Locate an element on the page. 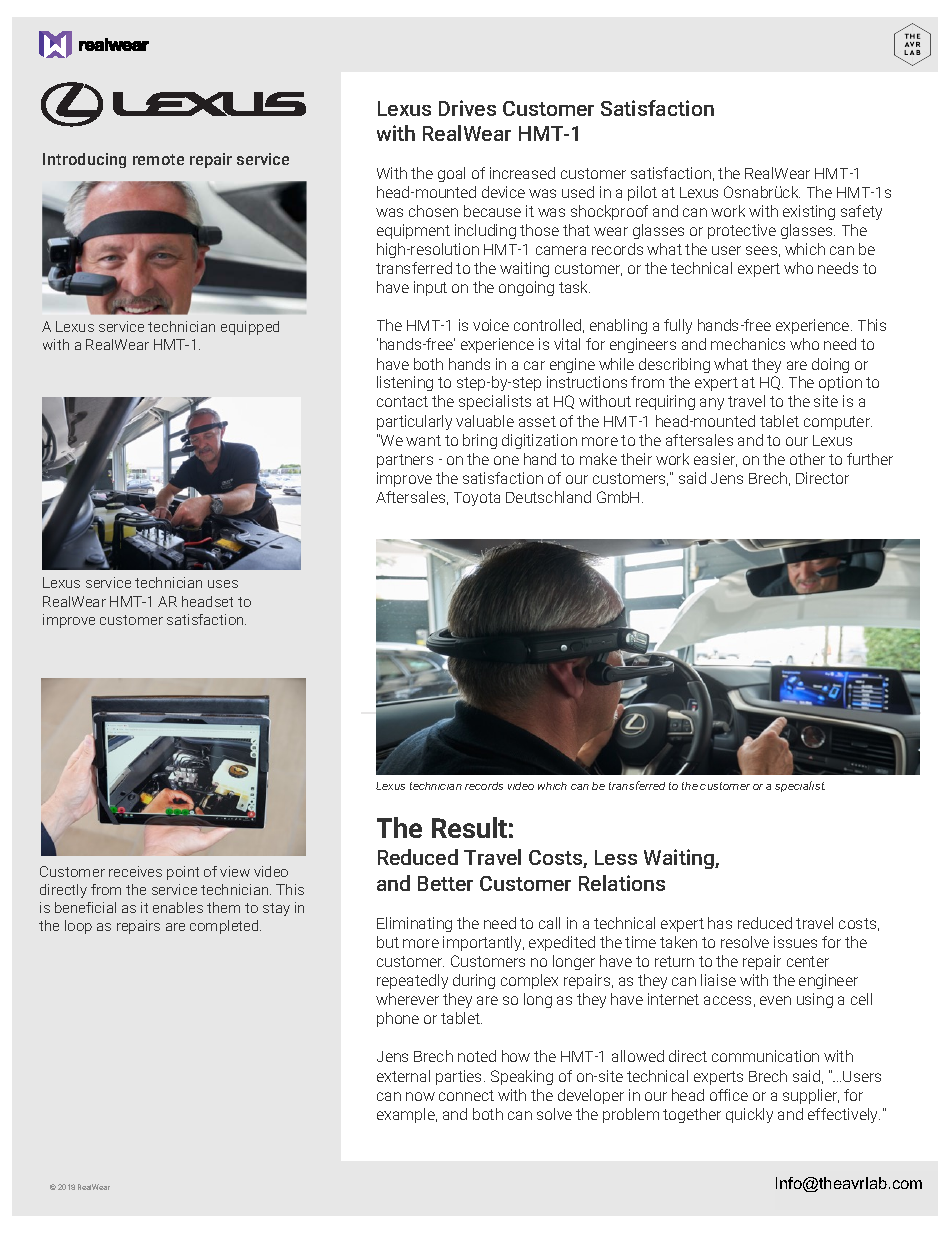 This page has width=952, height=1233. uses is located at coordinates (223, 584).
